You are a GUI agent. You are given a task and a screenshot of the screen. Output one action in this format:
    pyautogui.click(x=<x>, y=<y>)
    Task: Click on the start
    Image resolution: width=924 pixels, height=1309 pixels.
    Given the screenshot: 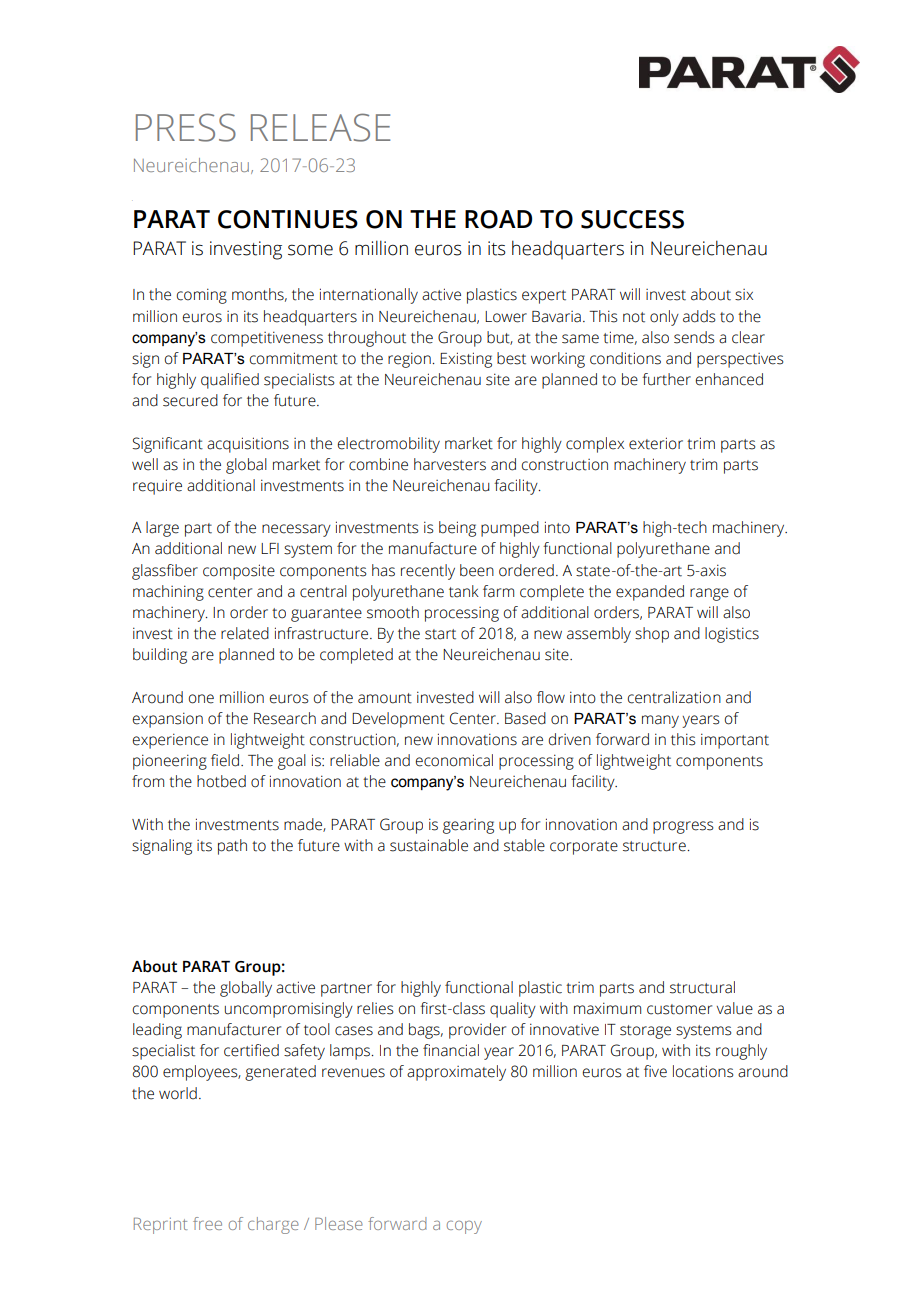 What is the action you would take?
    pyautogui.click(x=440, y=634)
